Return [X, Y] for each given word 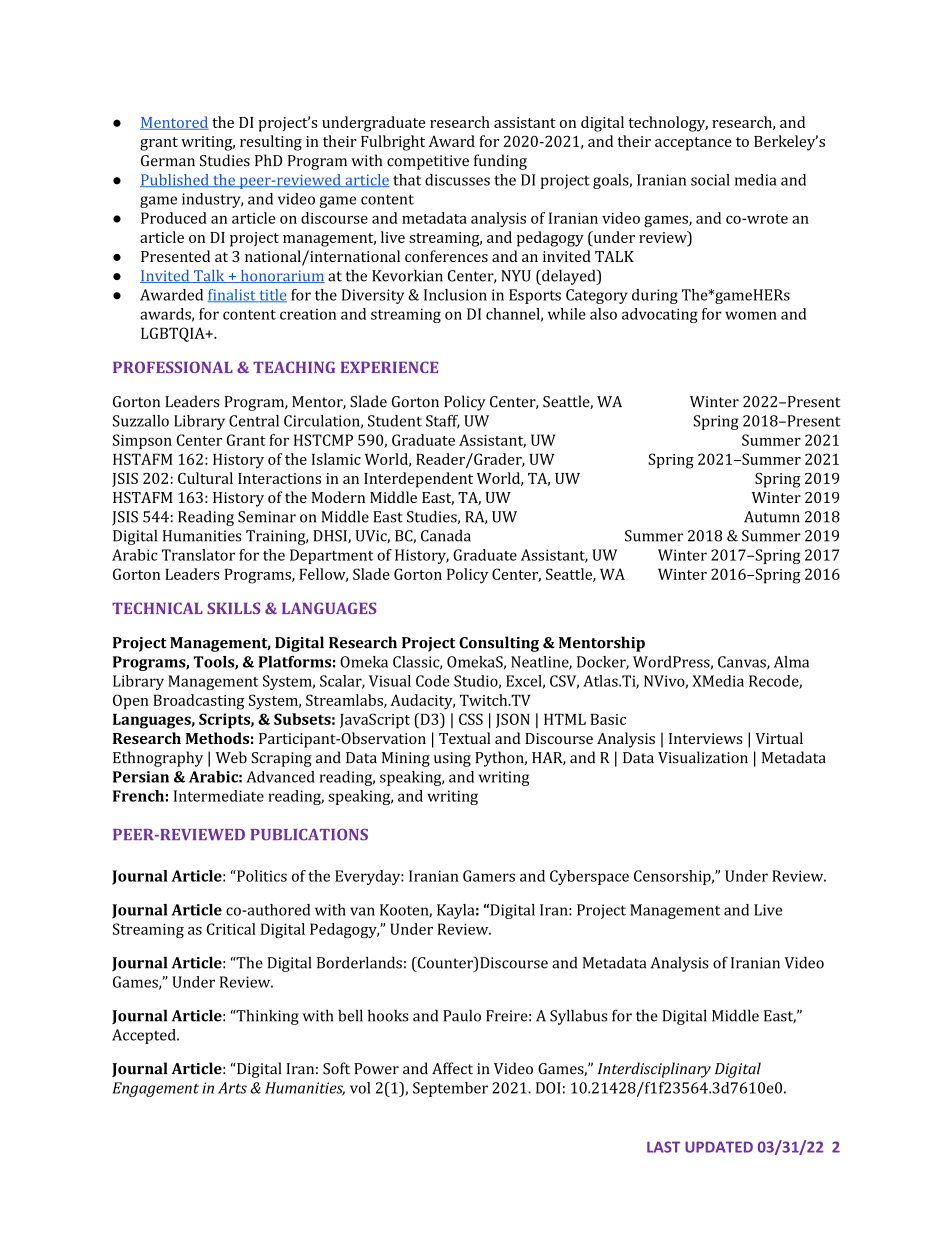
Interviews [705, 738]
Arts [232, 1088]
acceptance [693, 144]
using [452, 759]
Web [231, 757]
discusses [457, 180]
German [168, 161]
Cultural [205, 478]
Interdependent [418, 480]
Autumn [772, 517]
